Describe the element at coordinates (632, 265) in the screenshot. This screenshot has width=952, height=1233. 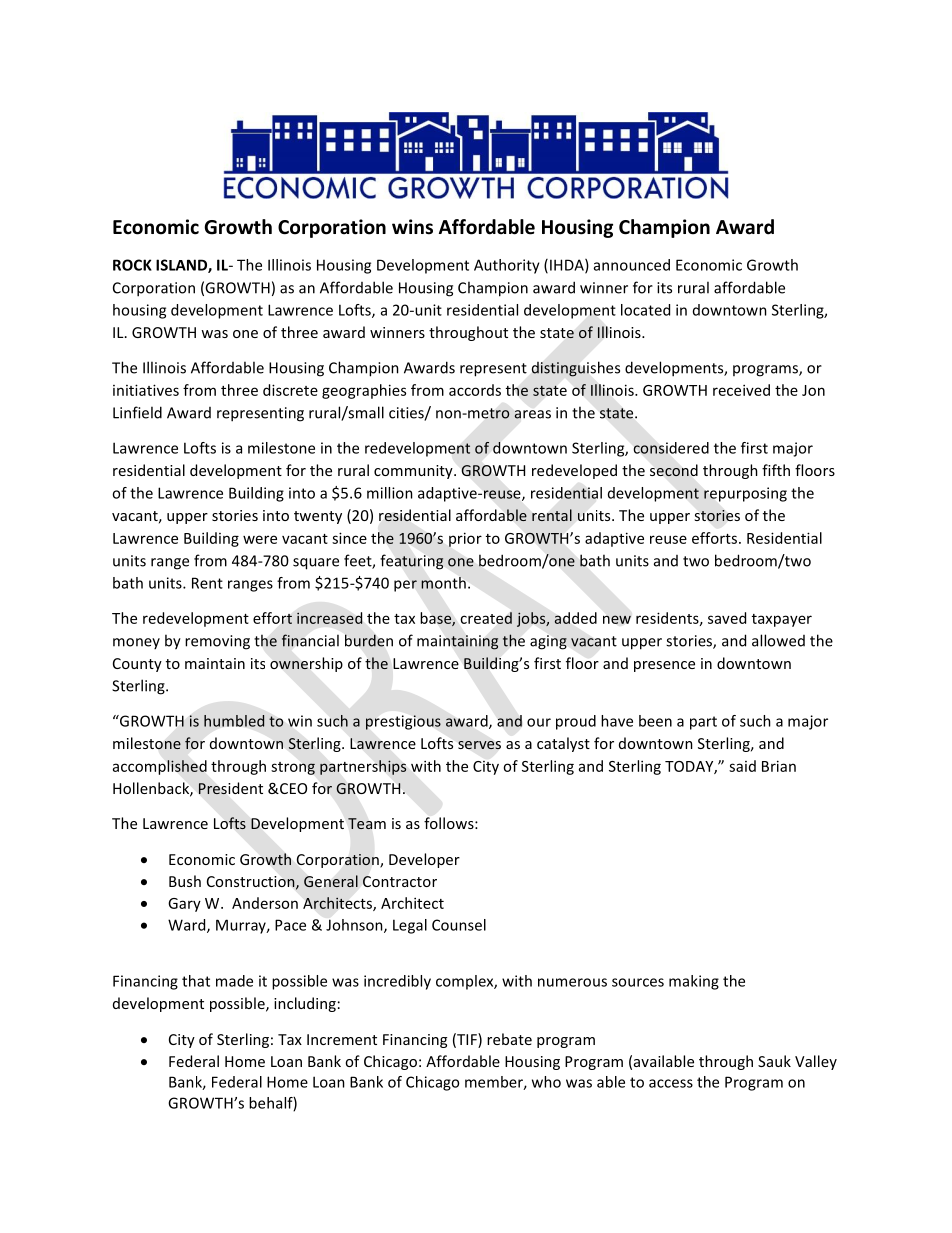
I see `announced` at that location.
